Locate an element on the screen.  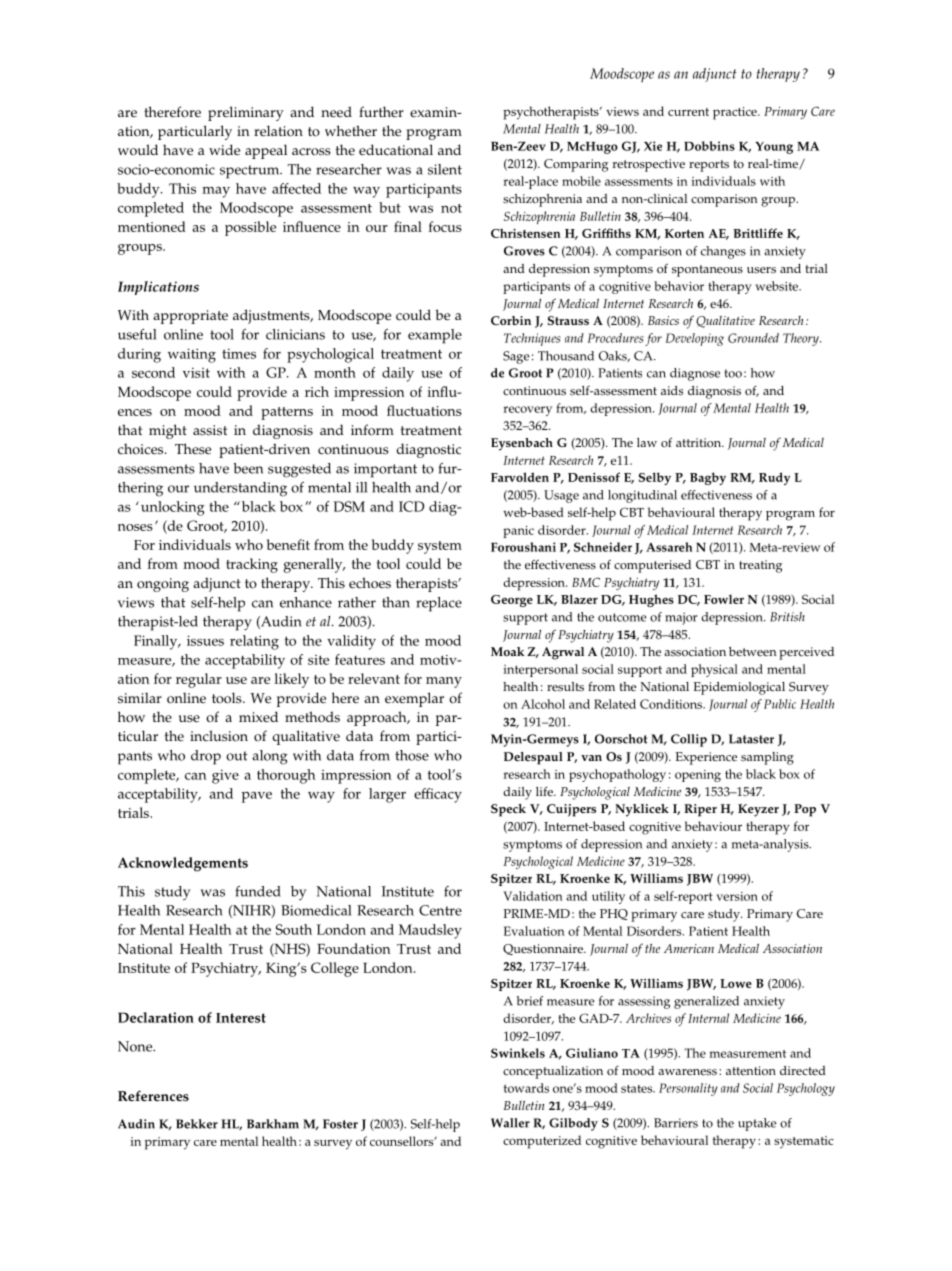
Interest is located at coordinates (241, 1018).
